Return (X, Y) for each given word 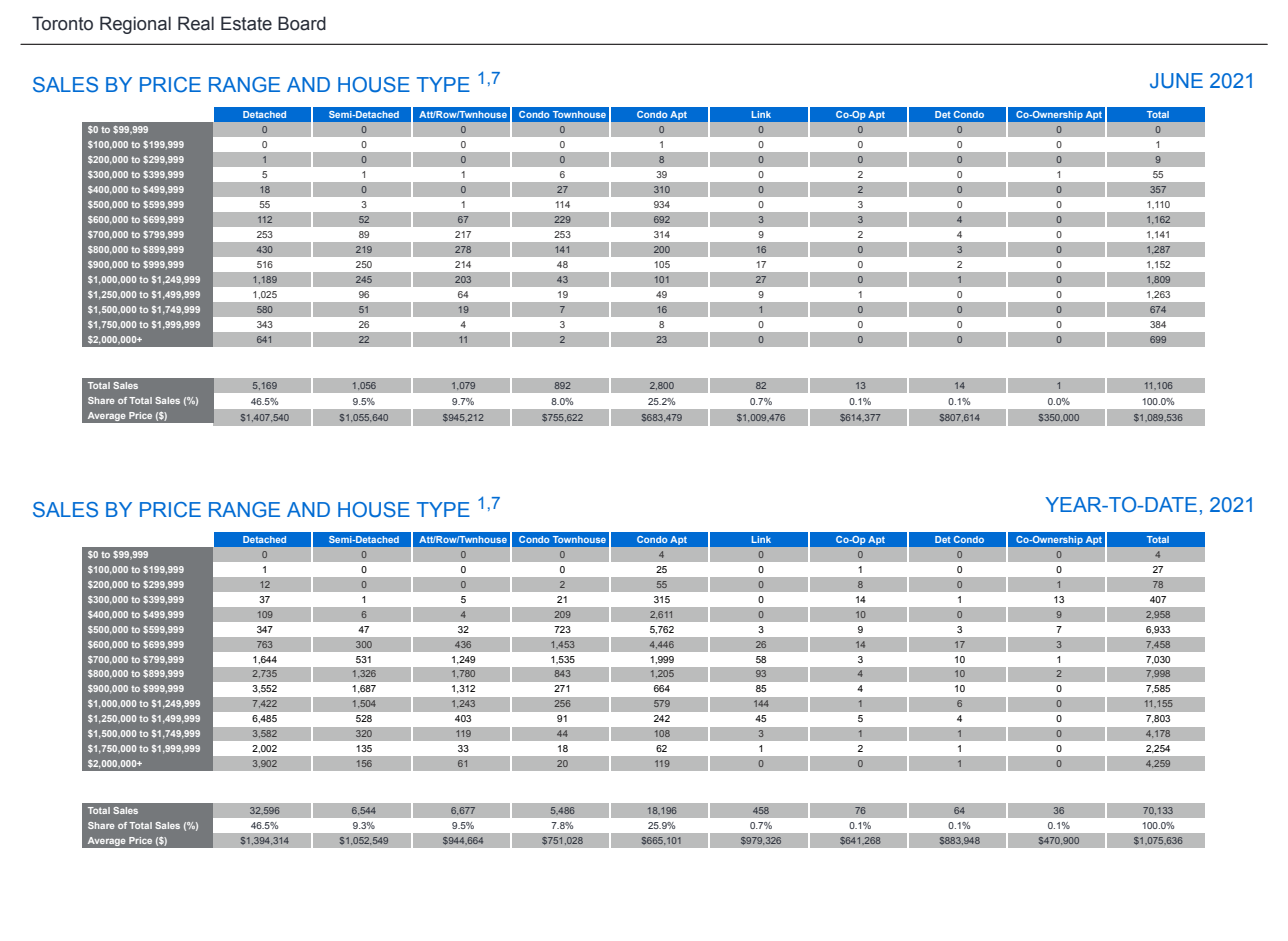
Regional (135, 25)
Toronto (62, 23)
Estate (246, 23)
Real (196, 23)
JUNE (1176, 81)
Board (302, 23)
